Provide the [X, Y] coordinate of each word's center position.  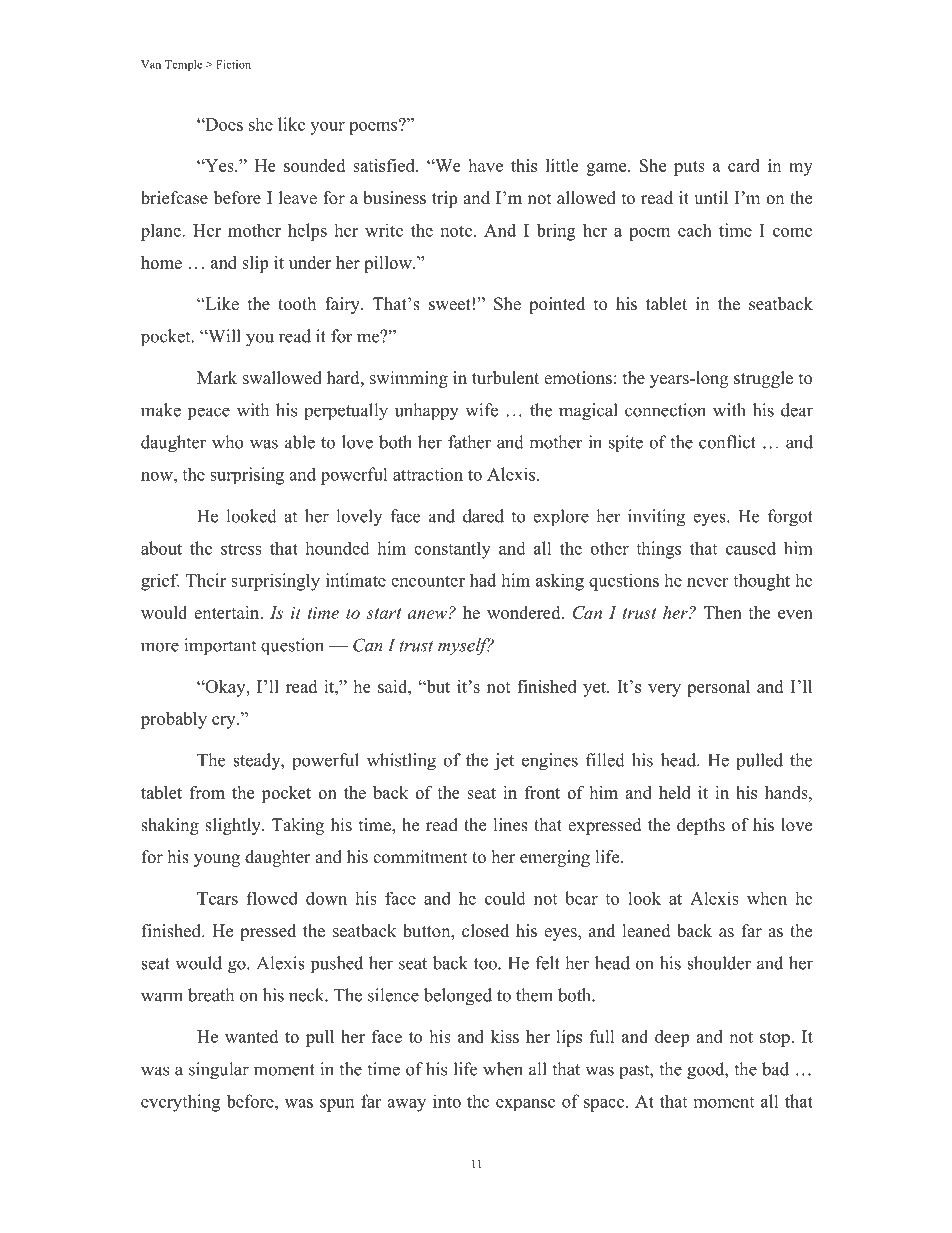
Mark [217, 377]
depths [701, 826]
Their [206, 580]
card [744, 165]
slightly [234, 826]
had [483, 580]
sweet [450, 305]
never [707, 582]
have [485, 165]
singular [219, 1071]
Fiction [233, 64]
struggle [763, 379]
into [447, 1101]
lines [511, 825]
